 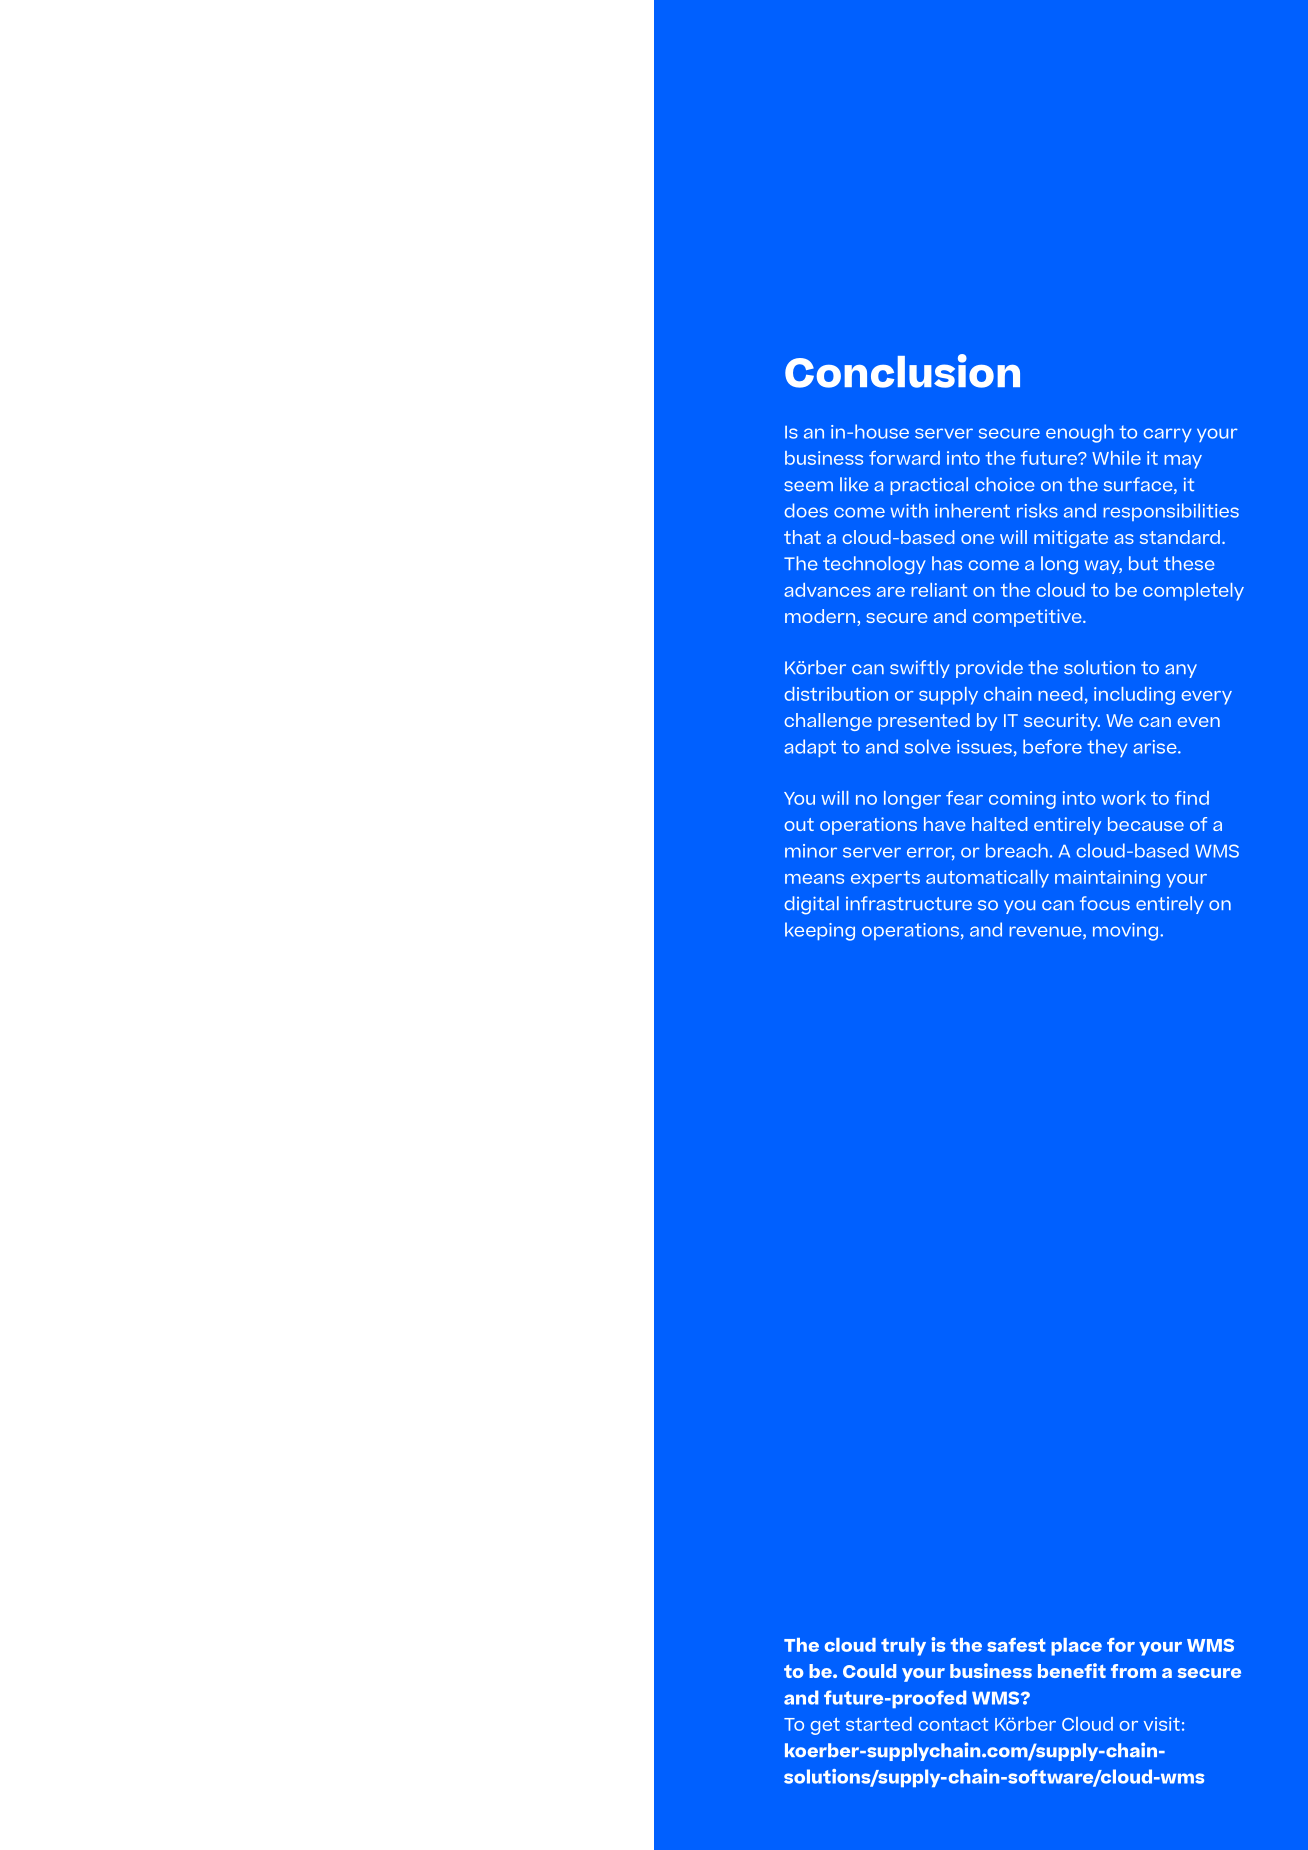 I want to click on like, so click(x=854, y=484).
